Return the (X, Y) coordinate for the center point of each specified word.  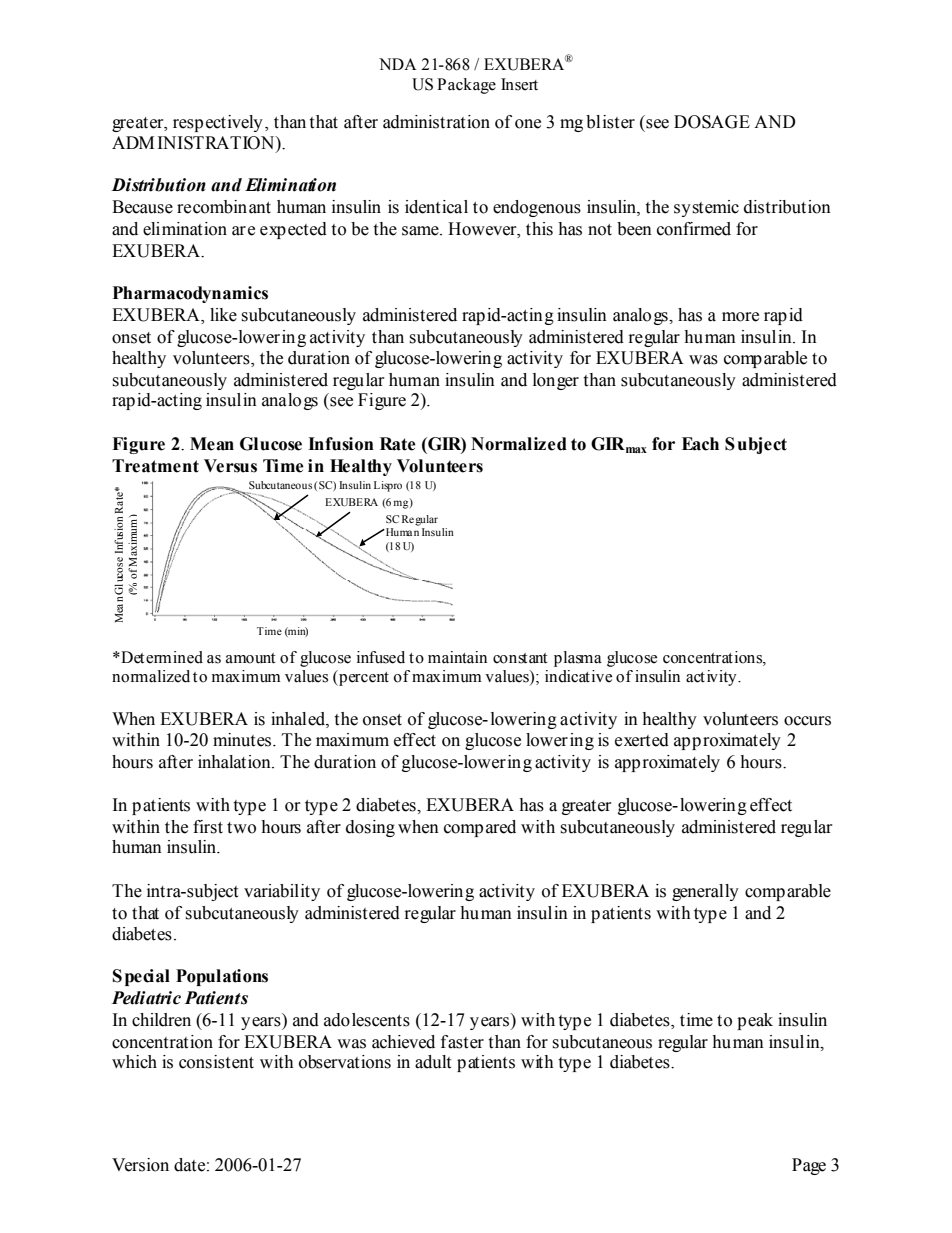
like (223, 315)
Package (466, 86)
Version (140, 1165)
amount (250, 658)
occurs (807, 721)
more (740, 317)
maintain (457, 657)
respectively (218, 123)
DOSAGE (712, 122)
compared (480, 828)
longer (556, 381)
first (208, 827)
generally (705, 892)
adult (433, 1062)
